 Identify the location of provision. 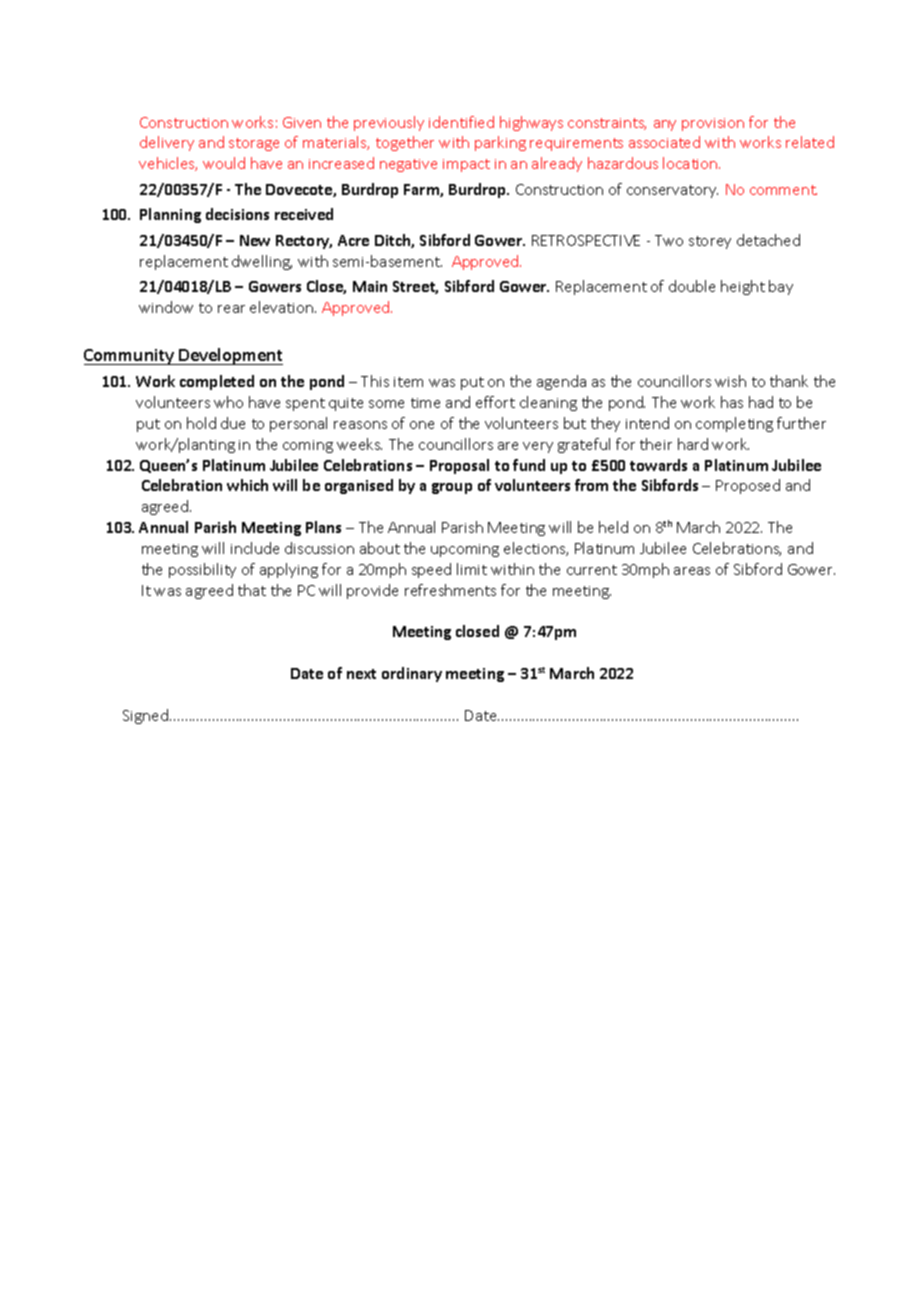
(713, 124).
